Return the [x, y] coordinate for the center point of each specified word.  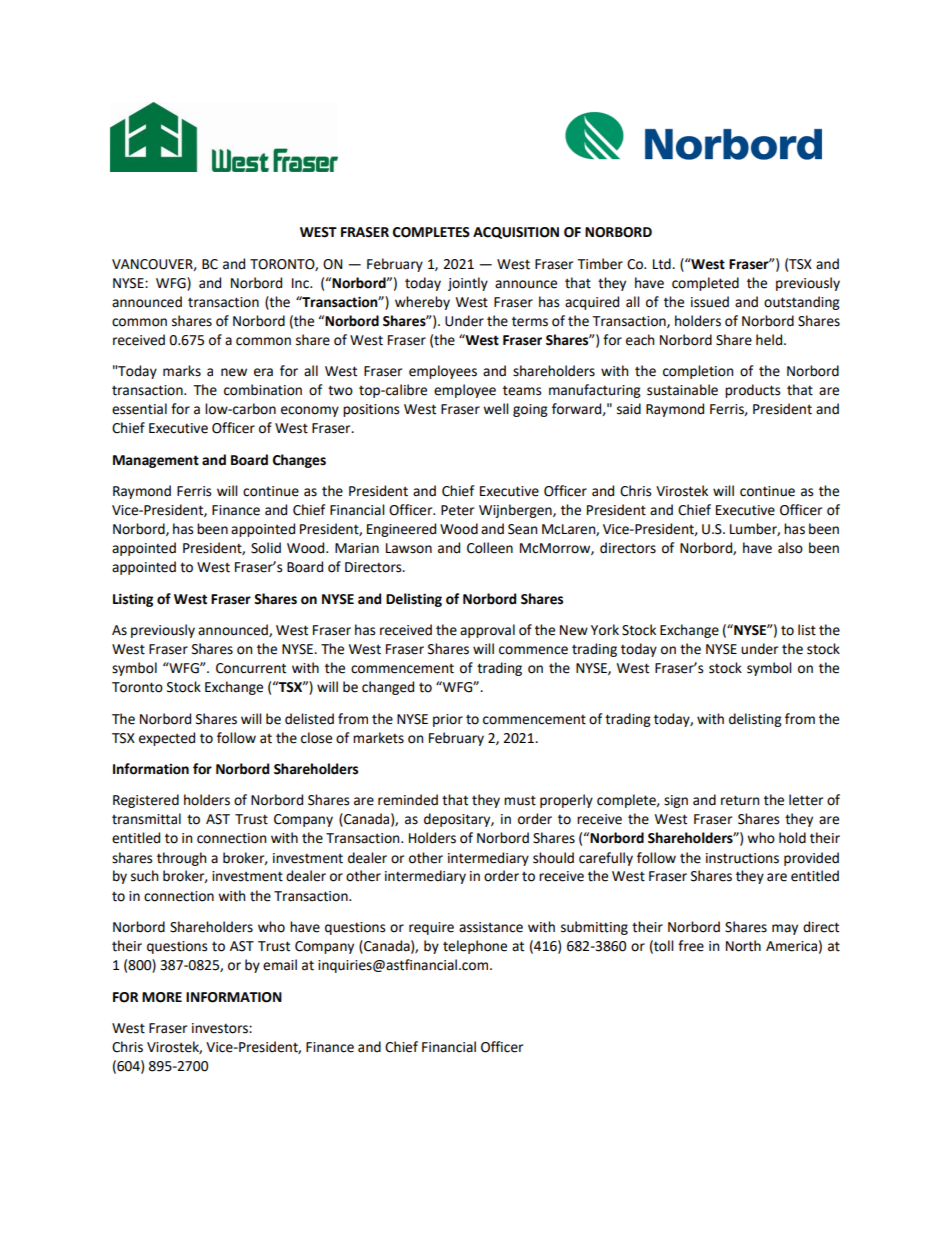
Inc [301, 283]
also [790, 548]
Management [156, 461]
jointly [468, 284]
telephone [475, 947]
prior [448, 720]
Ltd [663, 264]
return [740, 800]
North [743, 946]
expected [167, 739]
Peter [457, 510]
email [280, 965]
